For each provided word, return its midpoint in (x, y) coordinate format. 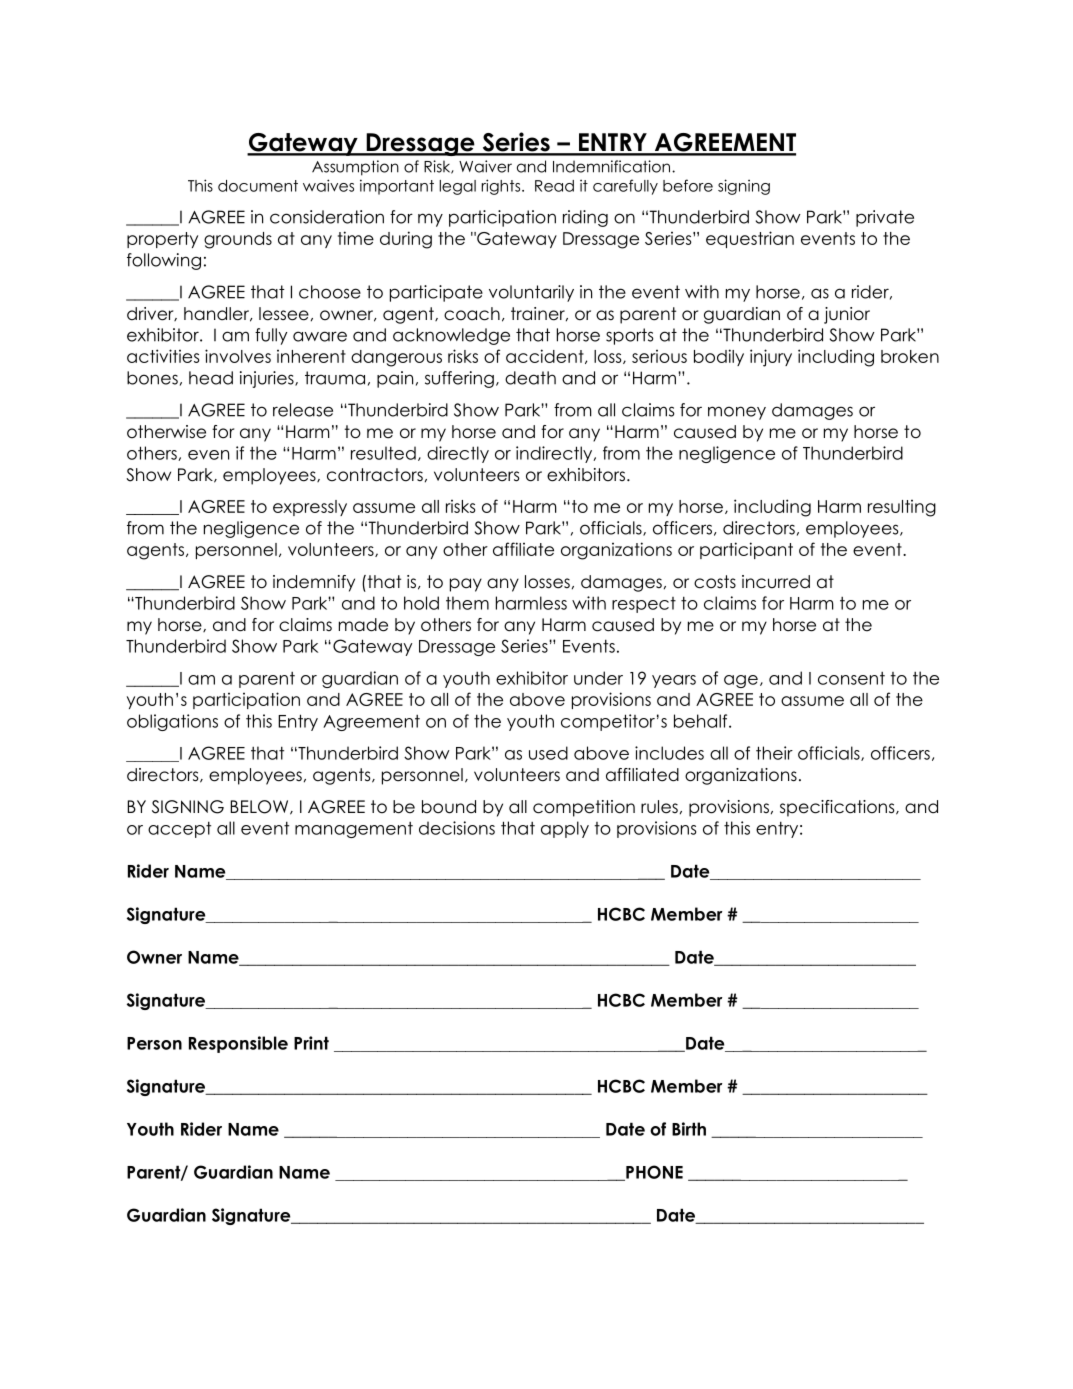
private (885, 218)
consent (851, 678)
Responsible (238, 1044)
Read (554, 186)
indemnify (314, 583)
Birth (689, 1129)
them (467, 603)
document (258, 186)
